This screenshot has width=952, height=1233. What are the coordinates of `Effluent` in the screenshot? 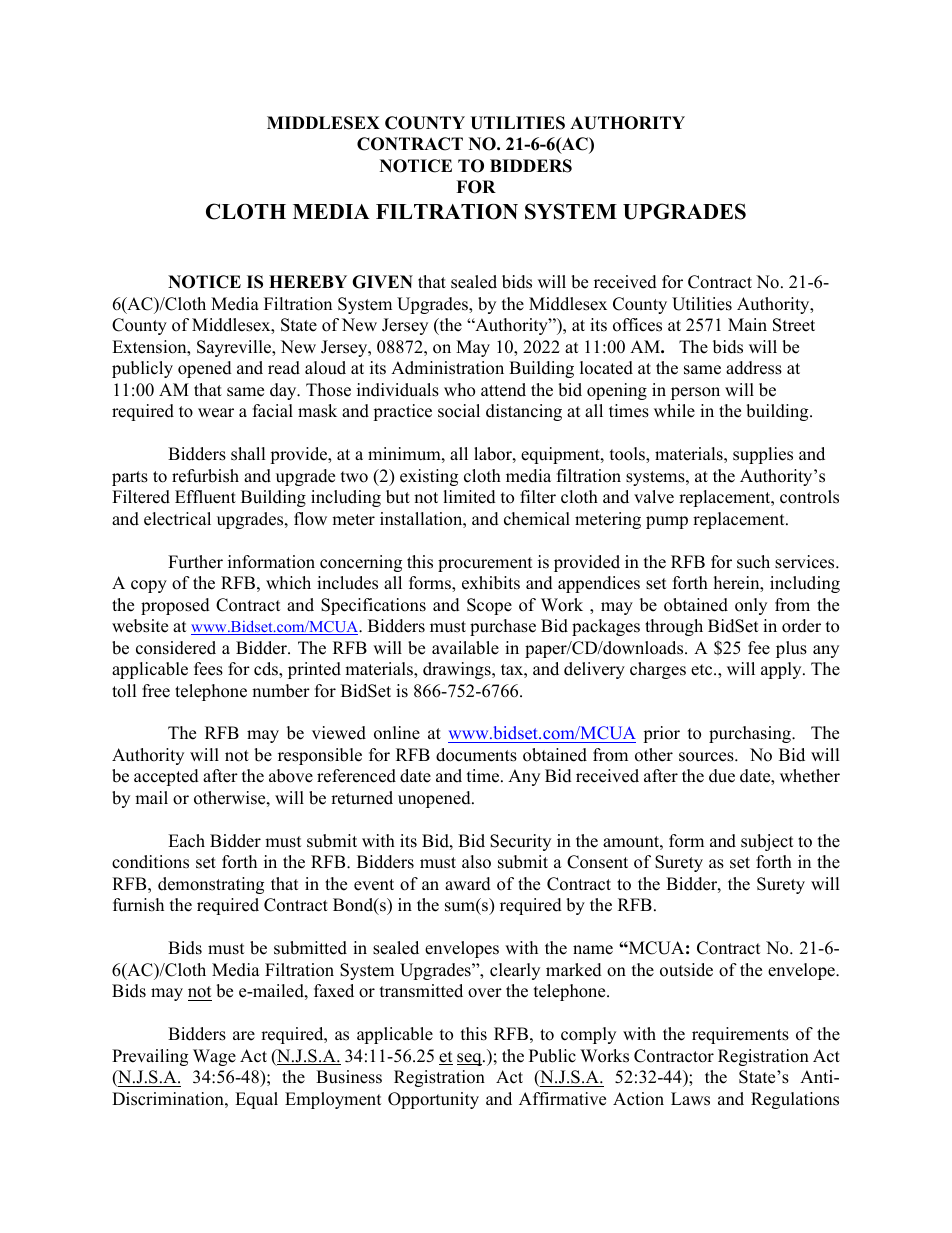 It's located at (205, 497).
